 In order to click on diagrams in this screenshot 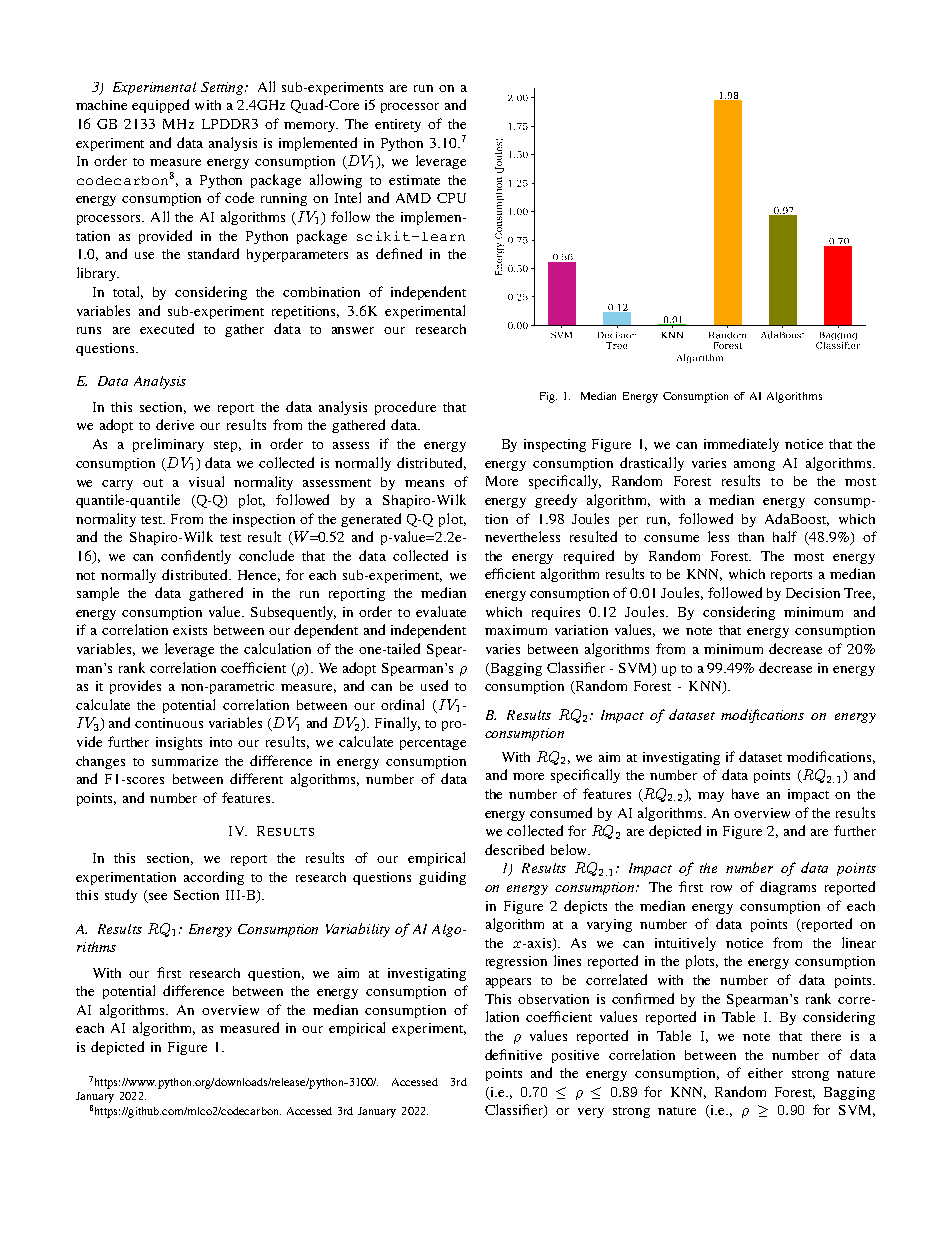, I will do `click(788, 888)`.
